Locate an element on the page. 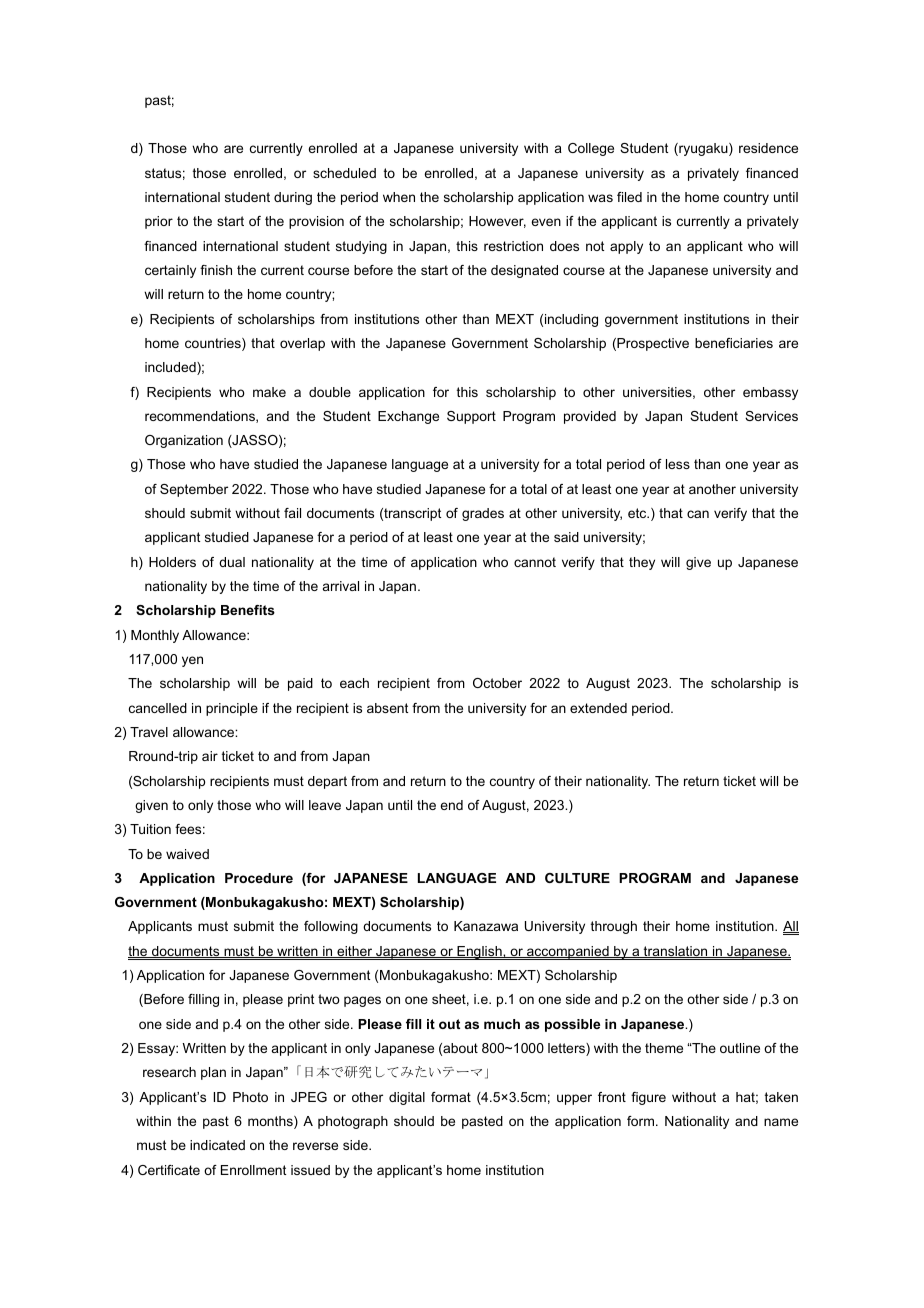 The image size is (924, 1308). during is located at coordinates (293, 198).
